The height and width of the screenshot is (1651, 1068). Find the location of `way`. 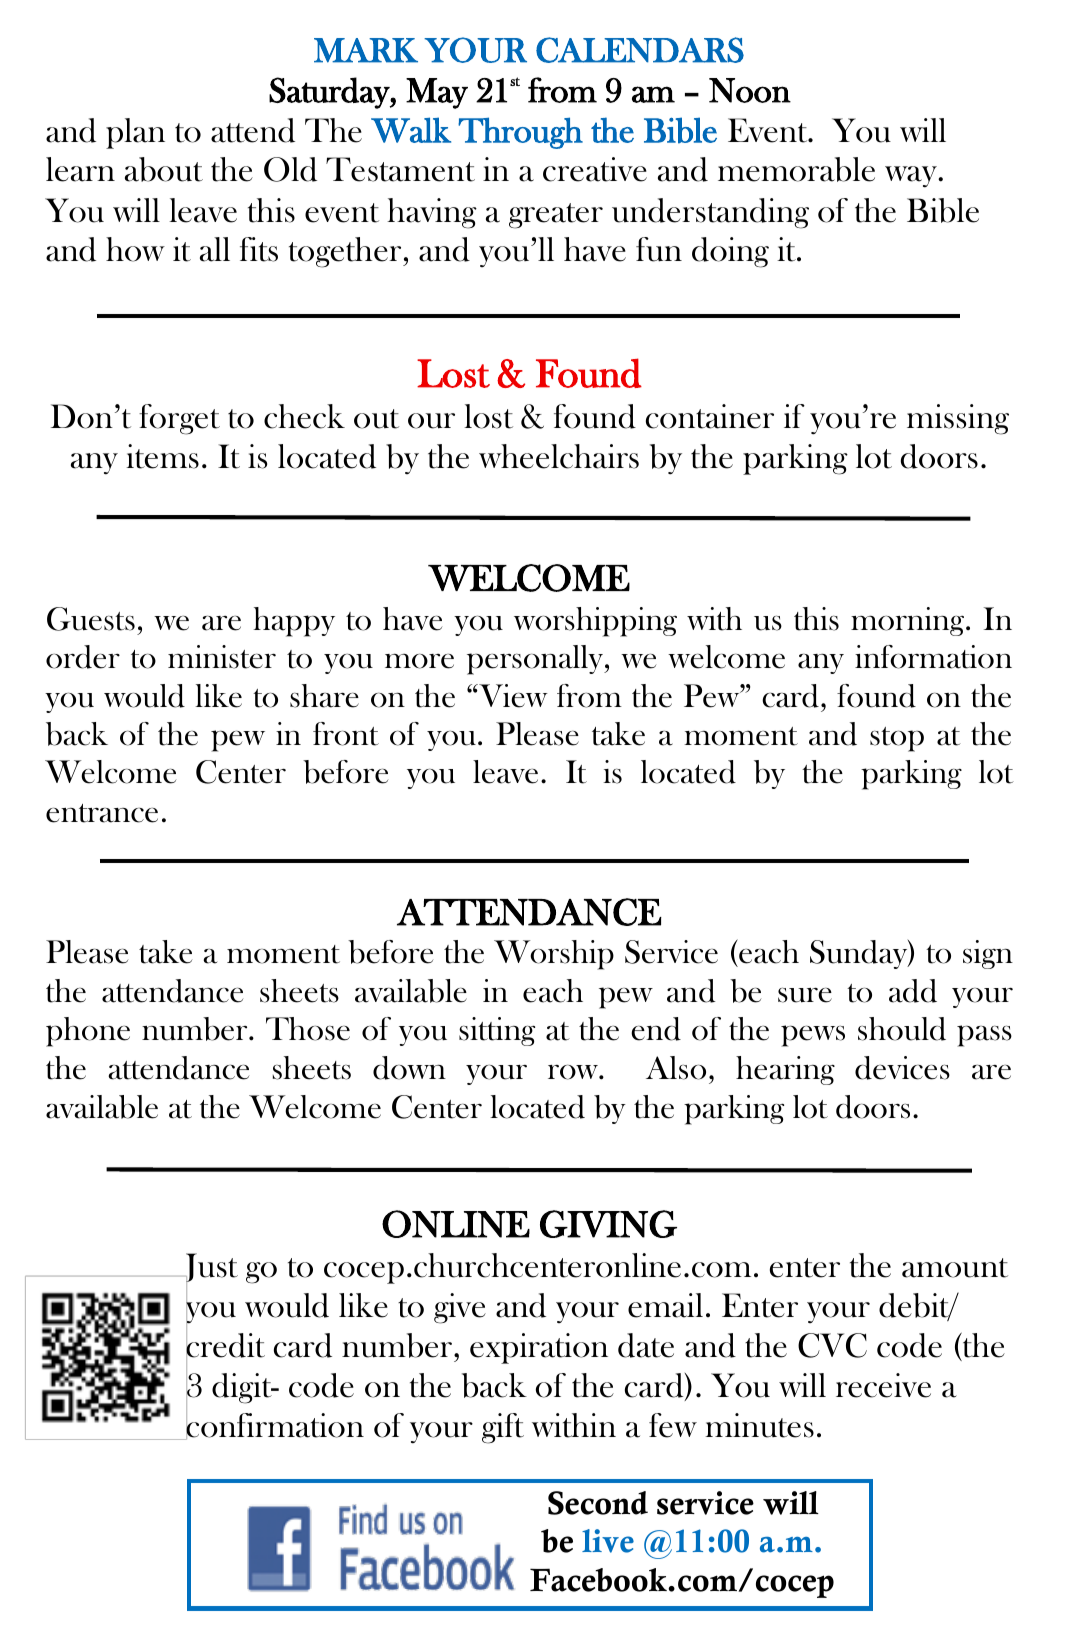

way is located at coordinates (912, 177).
